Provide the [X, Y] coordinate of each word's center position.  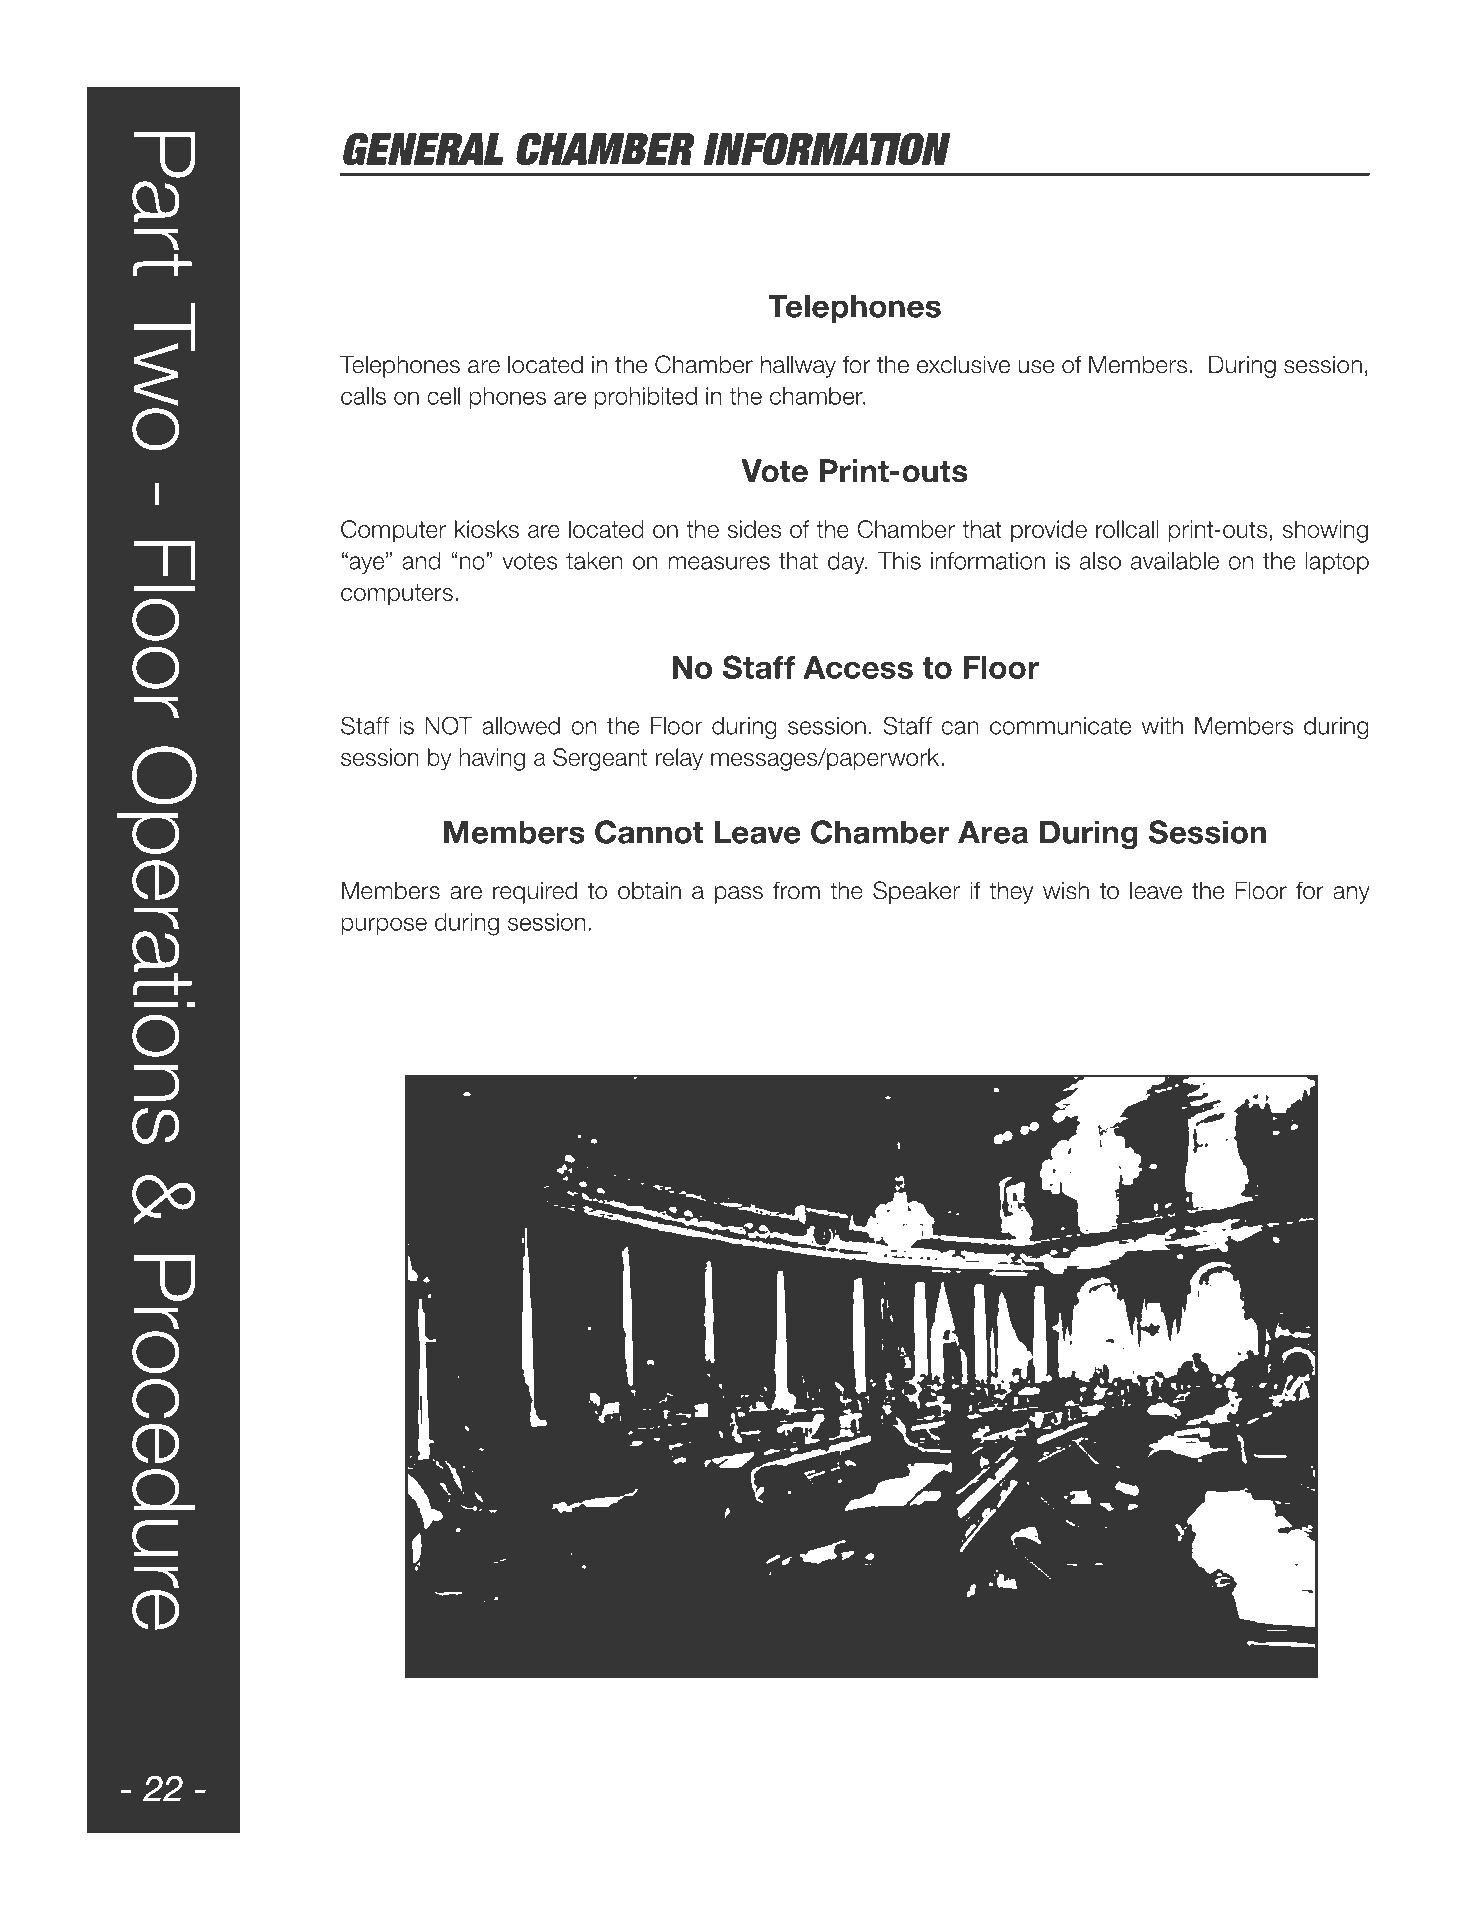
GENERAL [423, 148]
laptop [1337, 563]
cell [443, 396]
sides [754, 529]
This [899, 561]
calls [363, 396]
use [1036, 367]
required [535, 892]
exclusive [963, 364]
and [421, 561]
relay [679, 759]
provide [1049, 531]
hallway [798, 366]
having [492, 759]
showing [1325, 531]
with [1162, 726]
